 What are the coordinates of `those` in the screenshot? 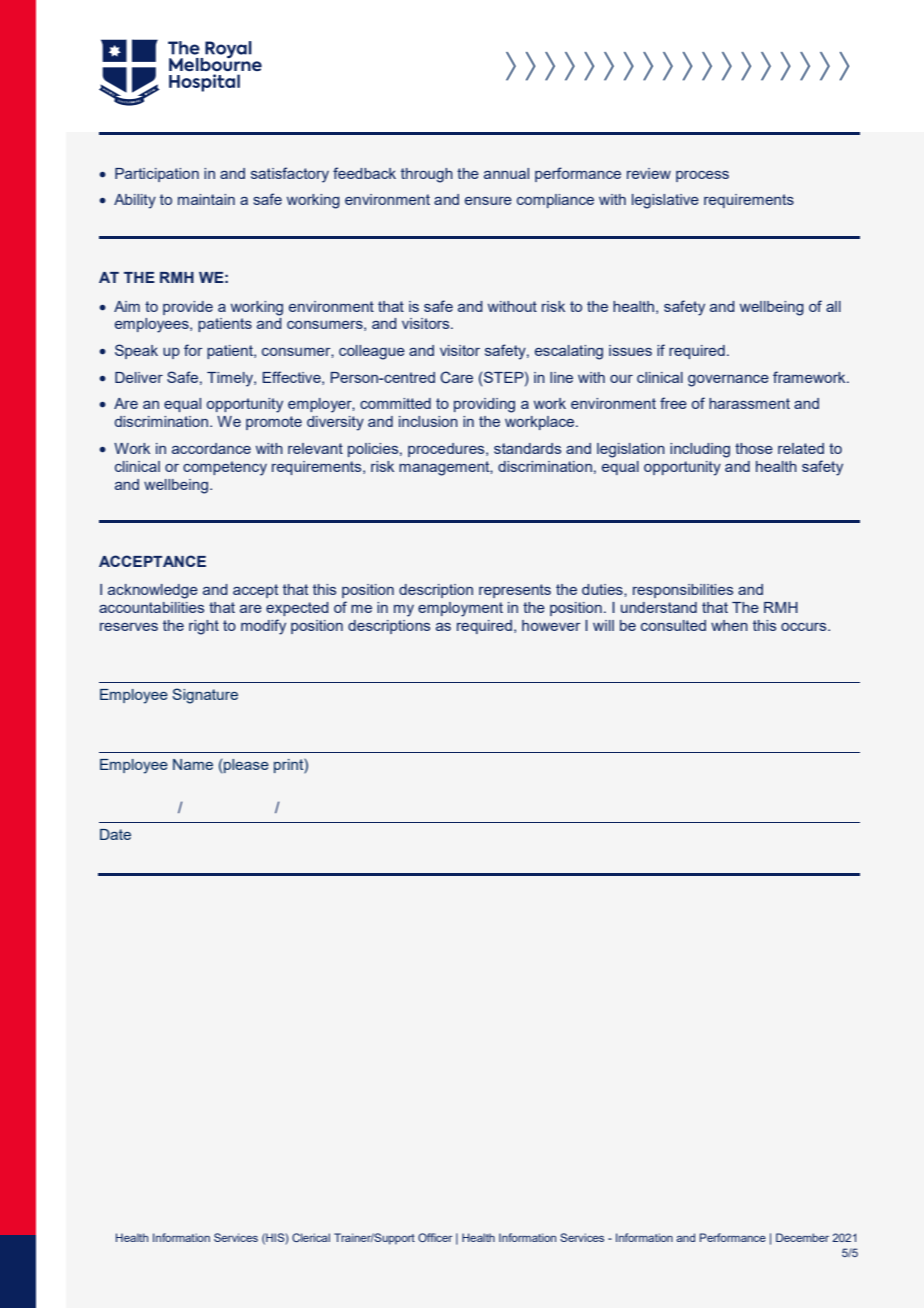 It's located at (754, 448).
